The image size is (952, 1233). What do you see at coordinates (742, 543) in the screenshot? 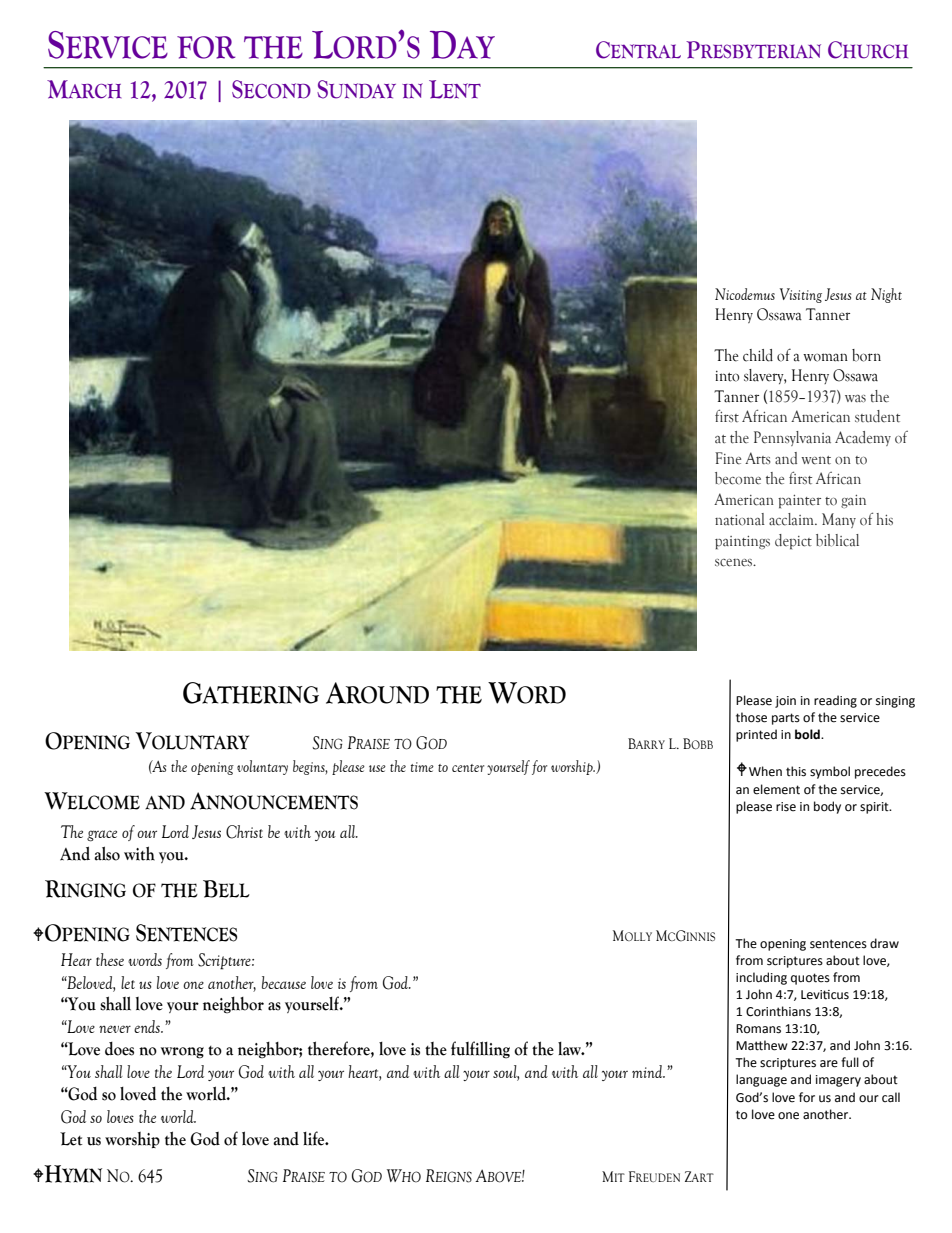
I see `paintings` at bounding box center [742, 543].
